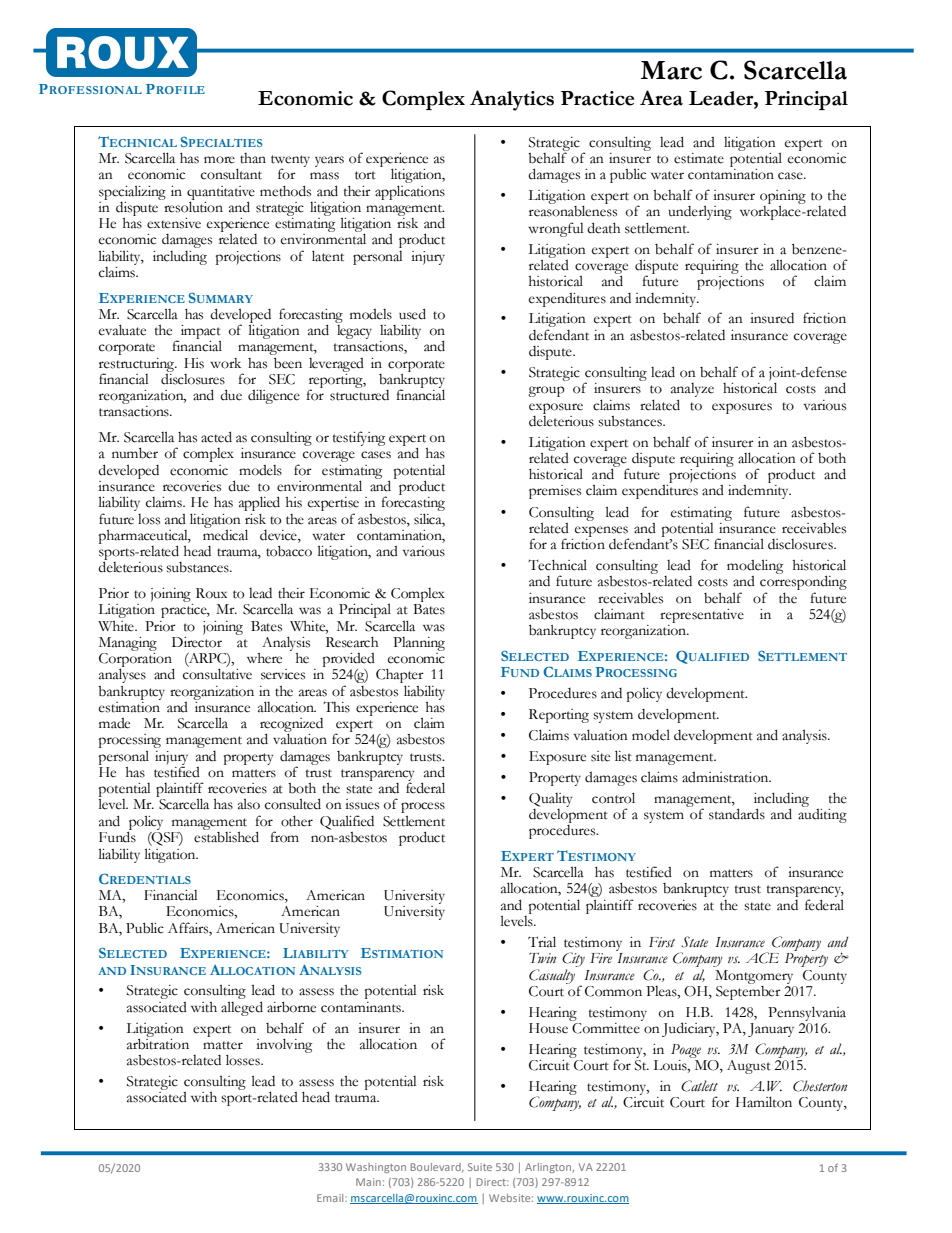 Image resolution: width=952 pixels, height=1233 pixels. Describe the element at coordinates (216, 437) in the page. I see `acted` at that location.
